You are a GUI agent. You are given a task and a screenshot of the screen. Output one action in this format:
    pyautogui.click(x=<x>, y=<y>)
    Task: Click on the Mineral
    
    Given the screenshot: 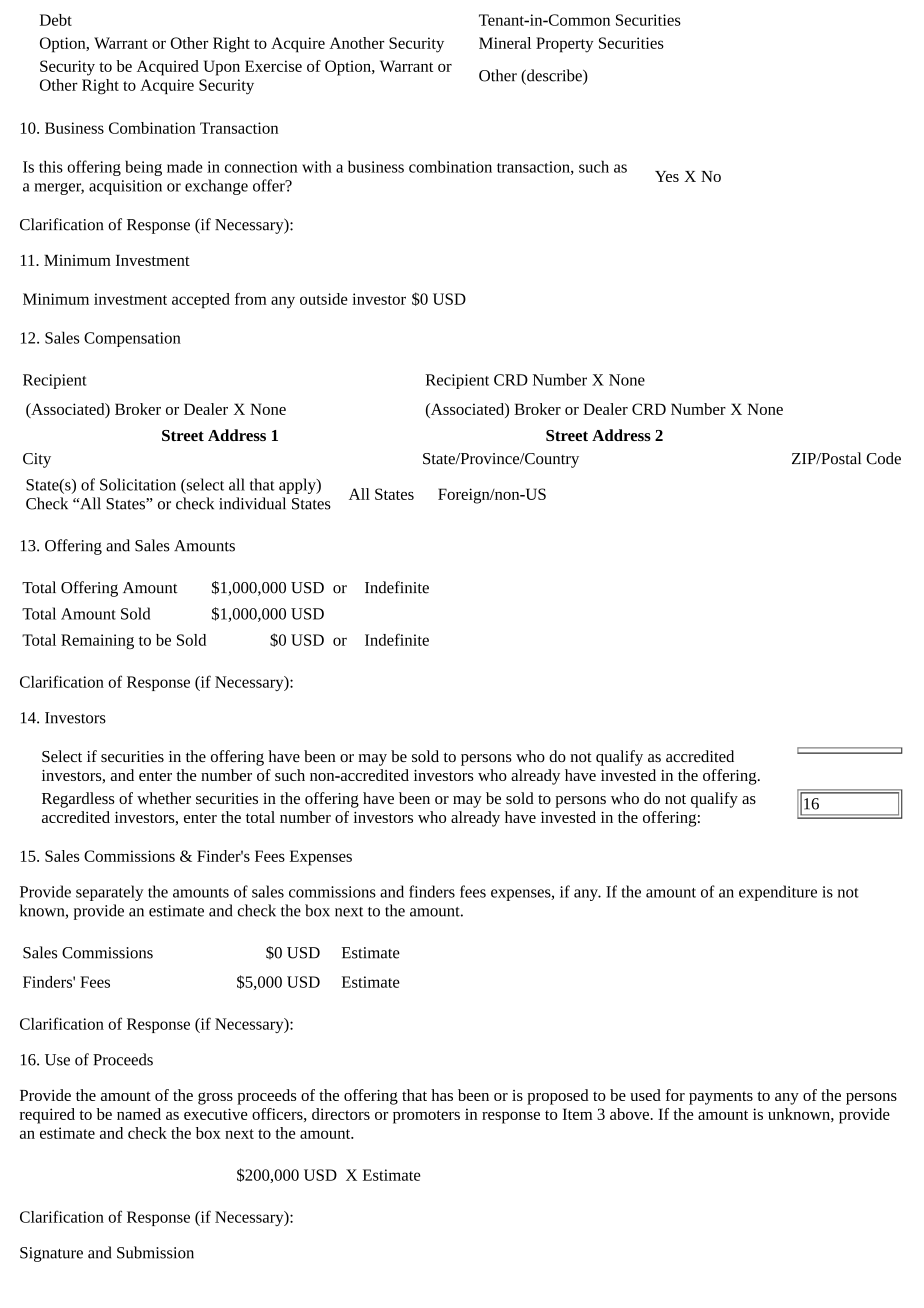 What is the action you would take?
    pyautogui.click(x=505, y=43)
